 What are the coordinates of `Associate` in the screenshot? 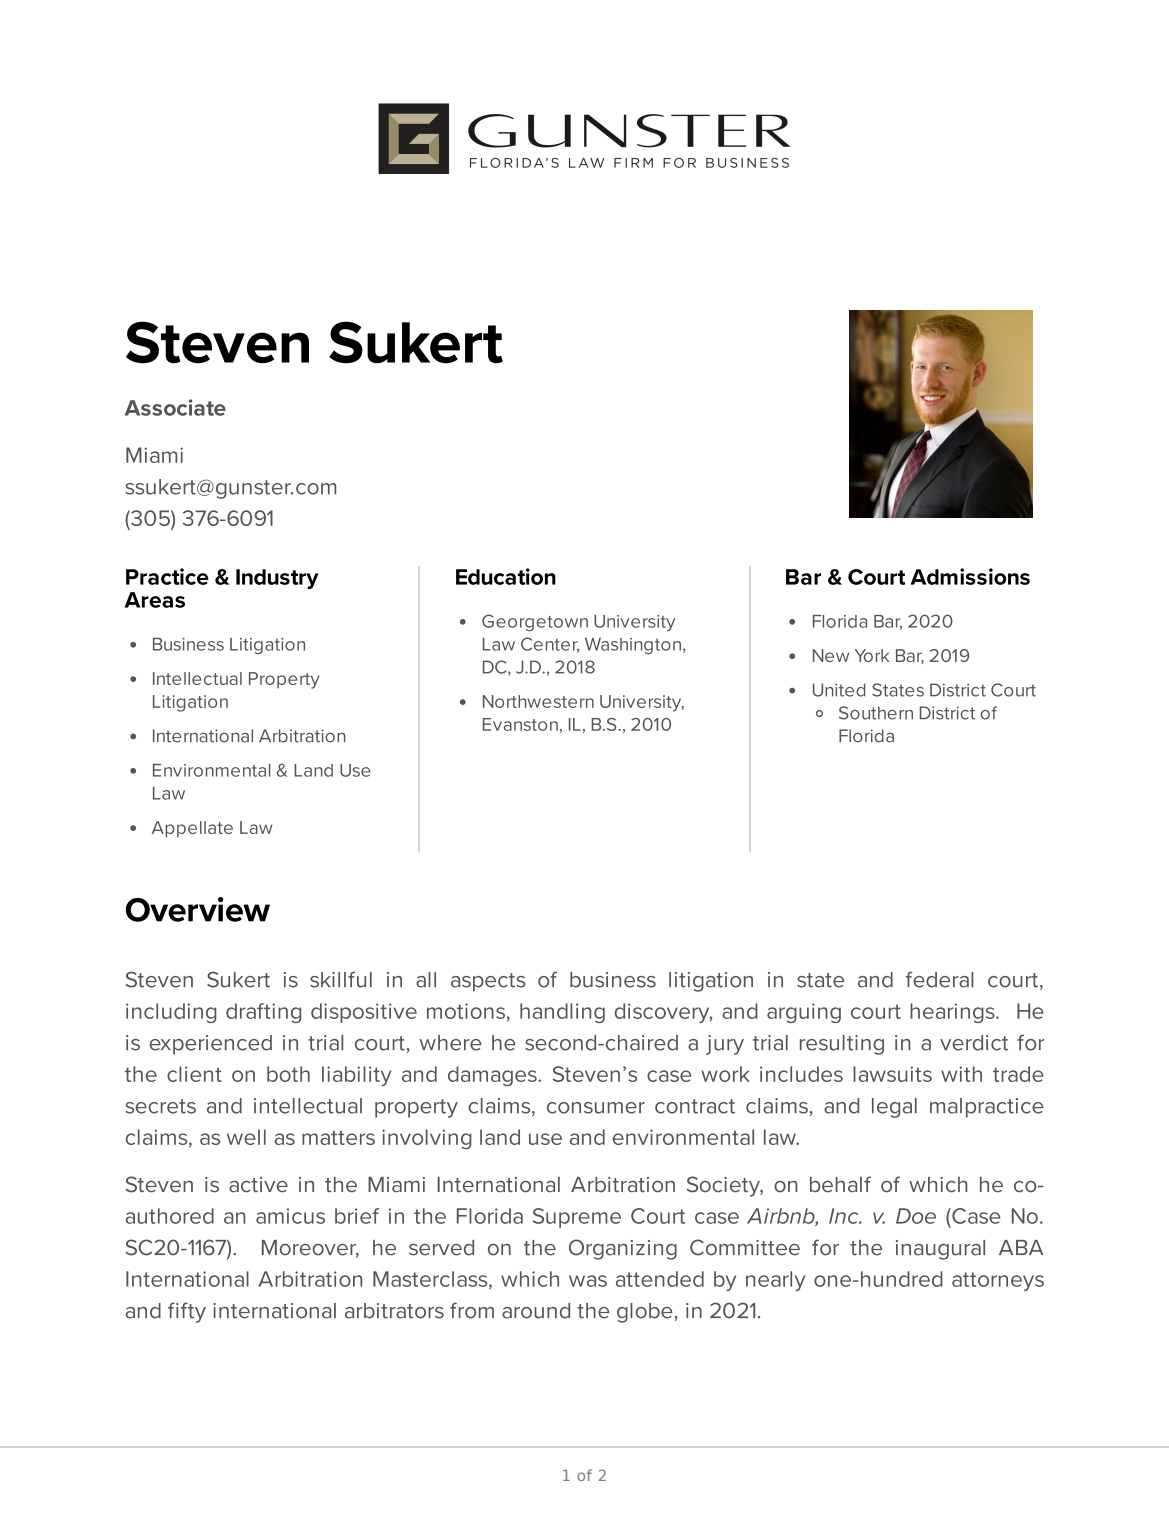 It's located at (175, 407).
